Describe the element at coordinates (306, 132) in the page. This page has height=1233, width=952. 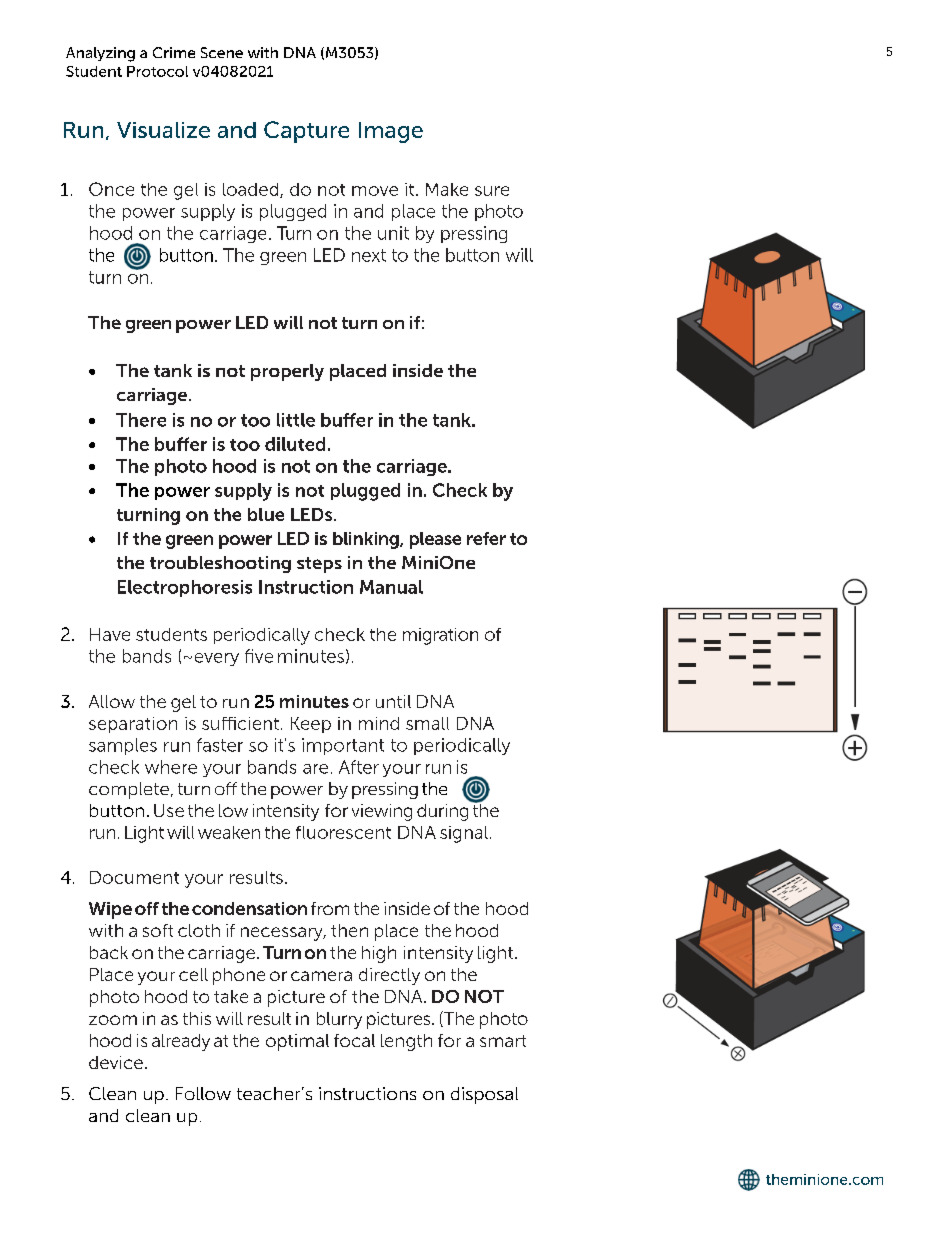
I see `Capture` at that location.
